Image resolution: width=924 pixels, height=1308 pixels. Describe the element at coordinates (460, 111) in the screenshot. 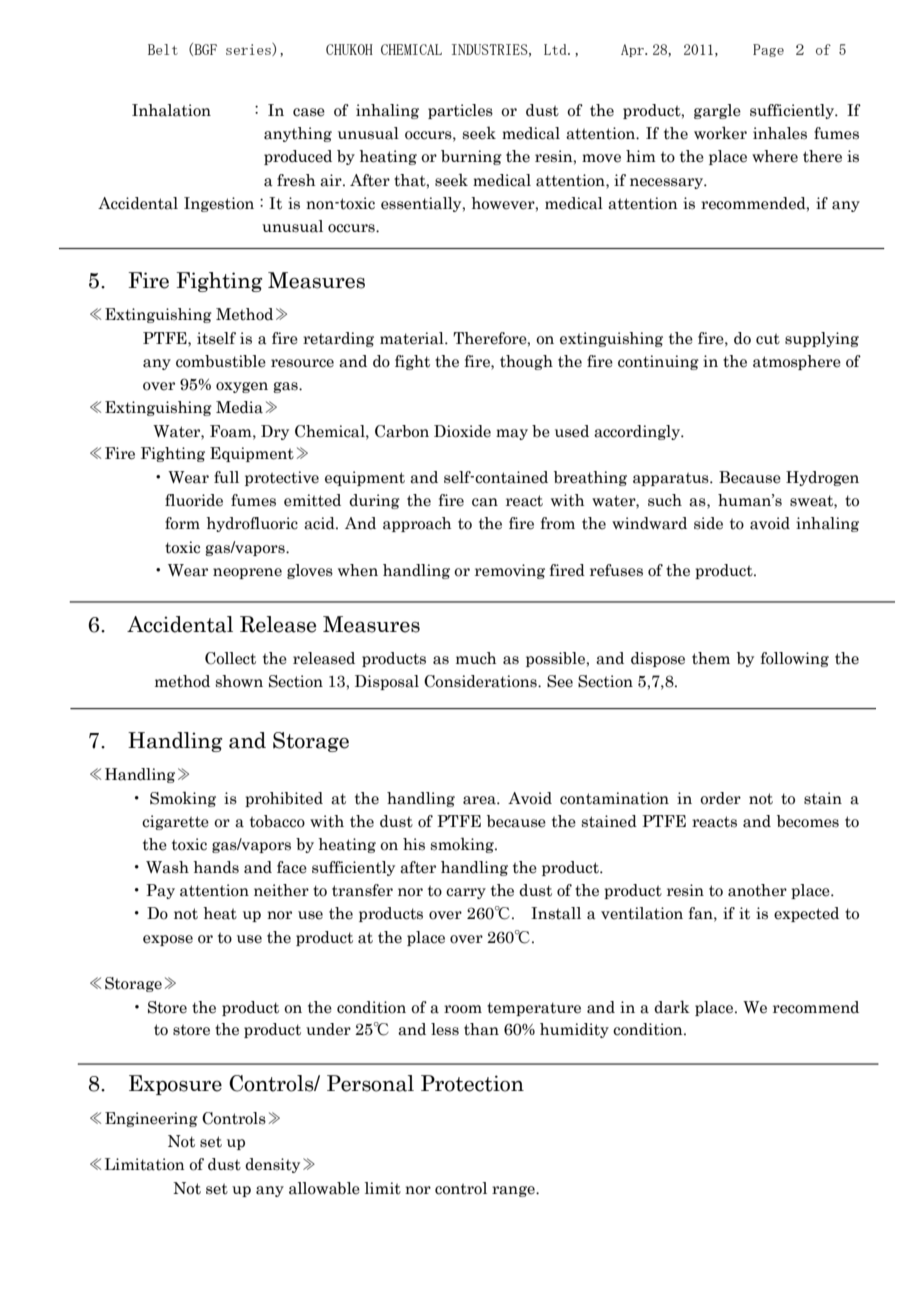

I see `particles` at that location.
